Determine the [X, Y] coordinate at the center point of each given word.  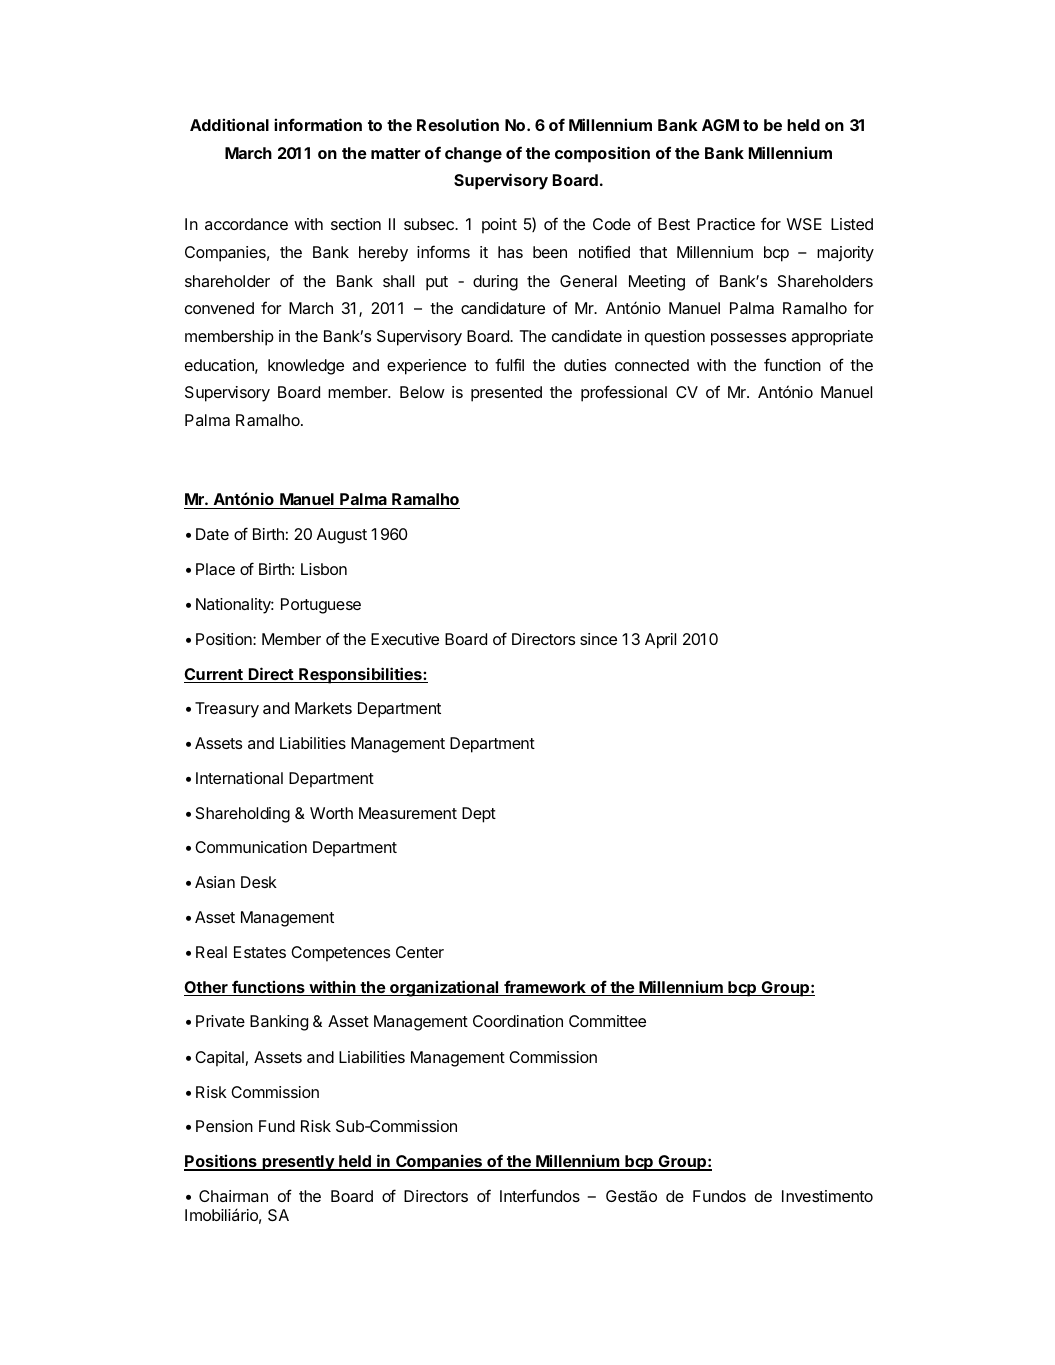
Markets [323, 708]
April [660, 641]
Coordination [518, 1021]
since [598, 639]
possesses [748, 339]
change [473, 155]
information [318, 124]
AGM [720, 125]
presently [298, 1163]
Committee [607, 1021]
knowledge [306, 367]
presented [506, 394]
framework [545, 988]
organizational [444, 988]
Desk [259, 882]
